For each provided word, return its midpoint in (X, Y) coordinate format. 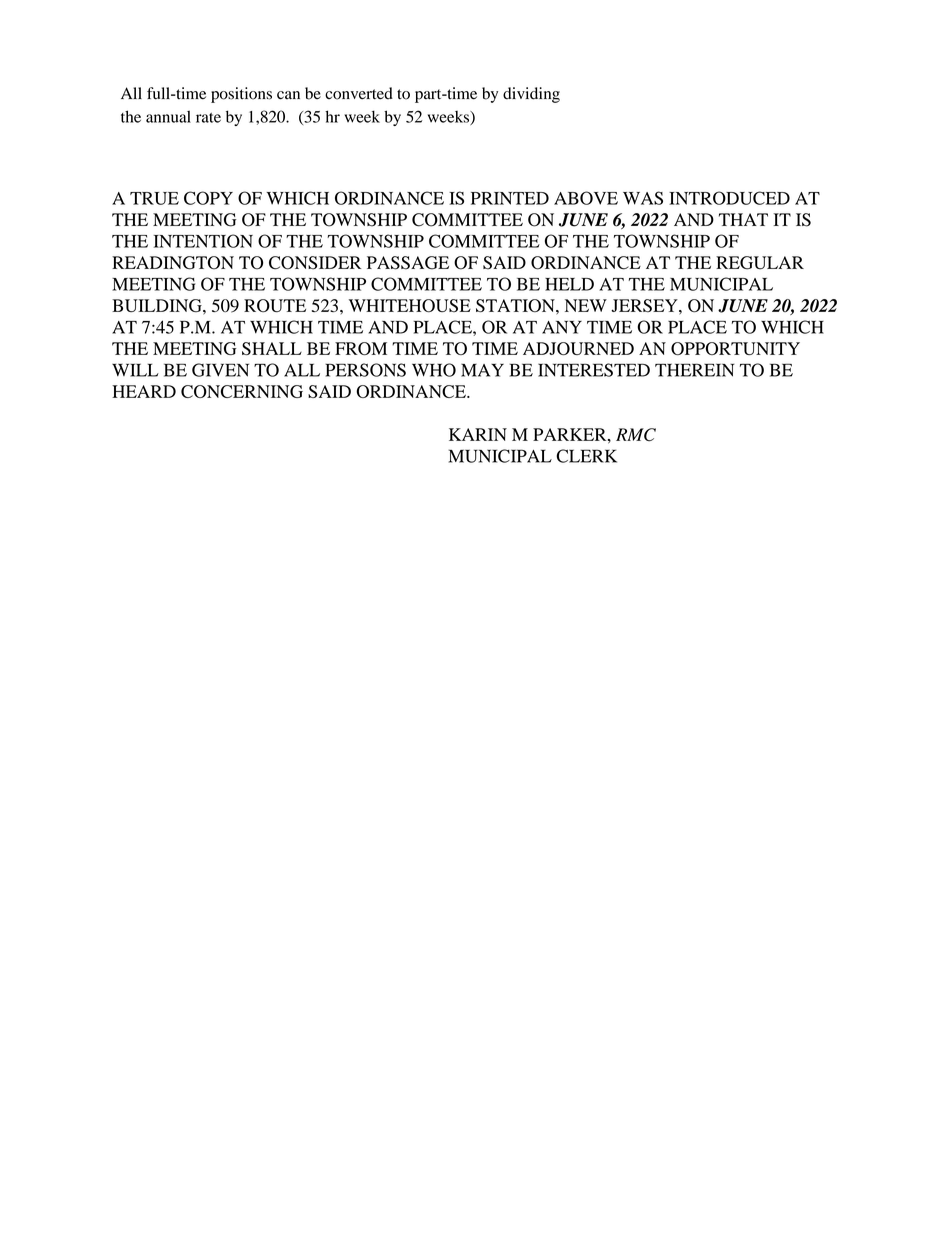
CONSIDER (315, 263)
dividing (531, 95)
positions (241, 95)
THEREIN (695, 370)
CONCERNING (242, 391)
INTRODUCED (729, 198)
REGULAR (760, 263)
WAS (643, 198)
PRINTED (510, 198)
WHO (434, 370)
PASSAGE (408, 263)
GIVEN (220, 370)
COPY (208, 198)
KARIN (478, 434)
